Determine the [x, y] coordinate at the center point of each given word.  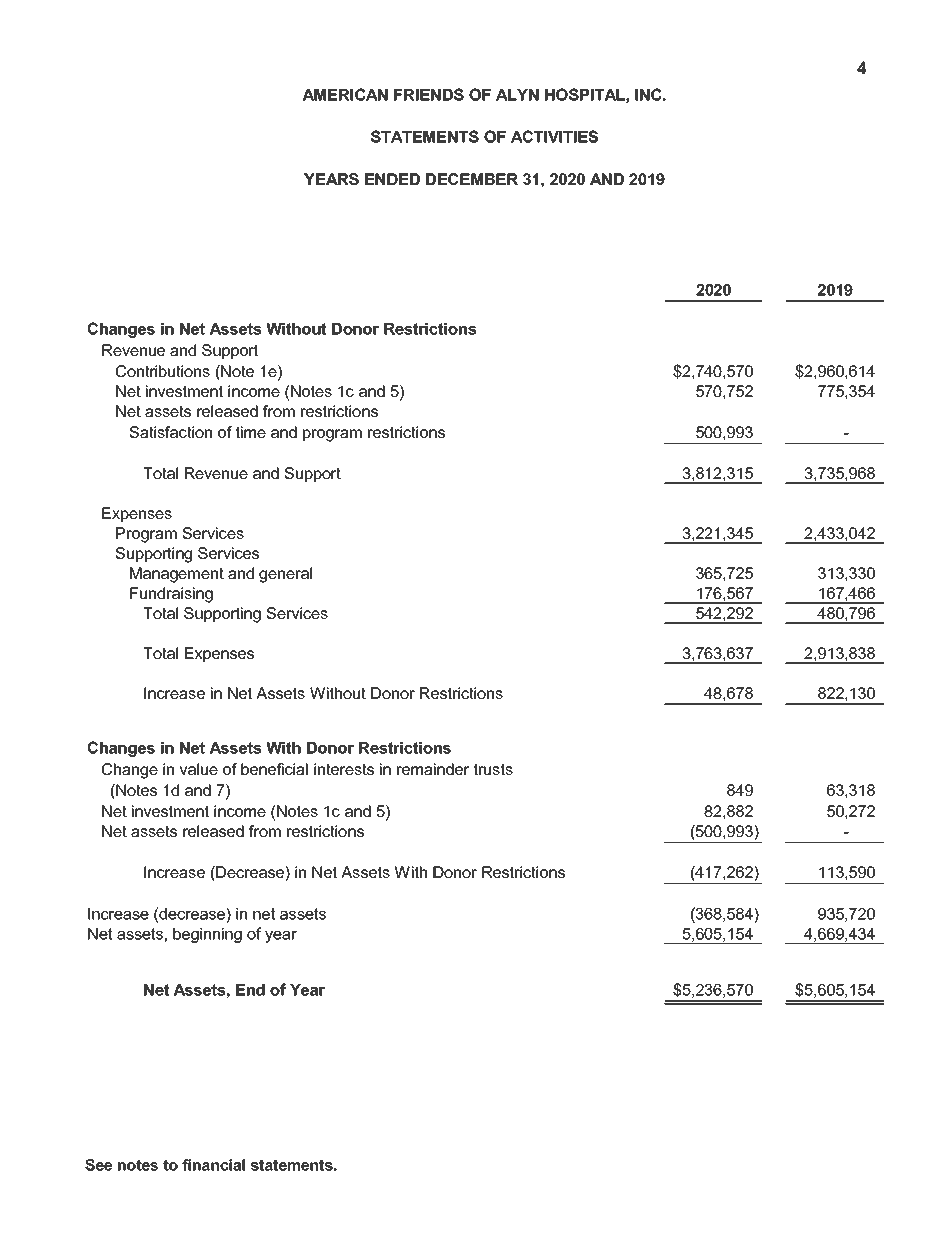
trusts [493, 769]
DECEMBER [472, 179]
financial [213, 1165]
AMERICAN [345, 94]
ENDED [392, 179]
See [98, 1165]
